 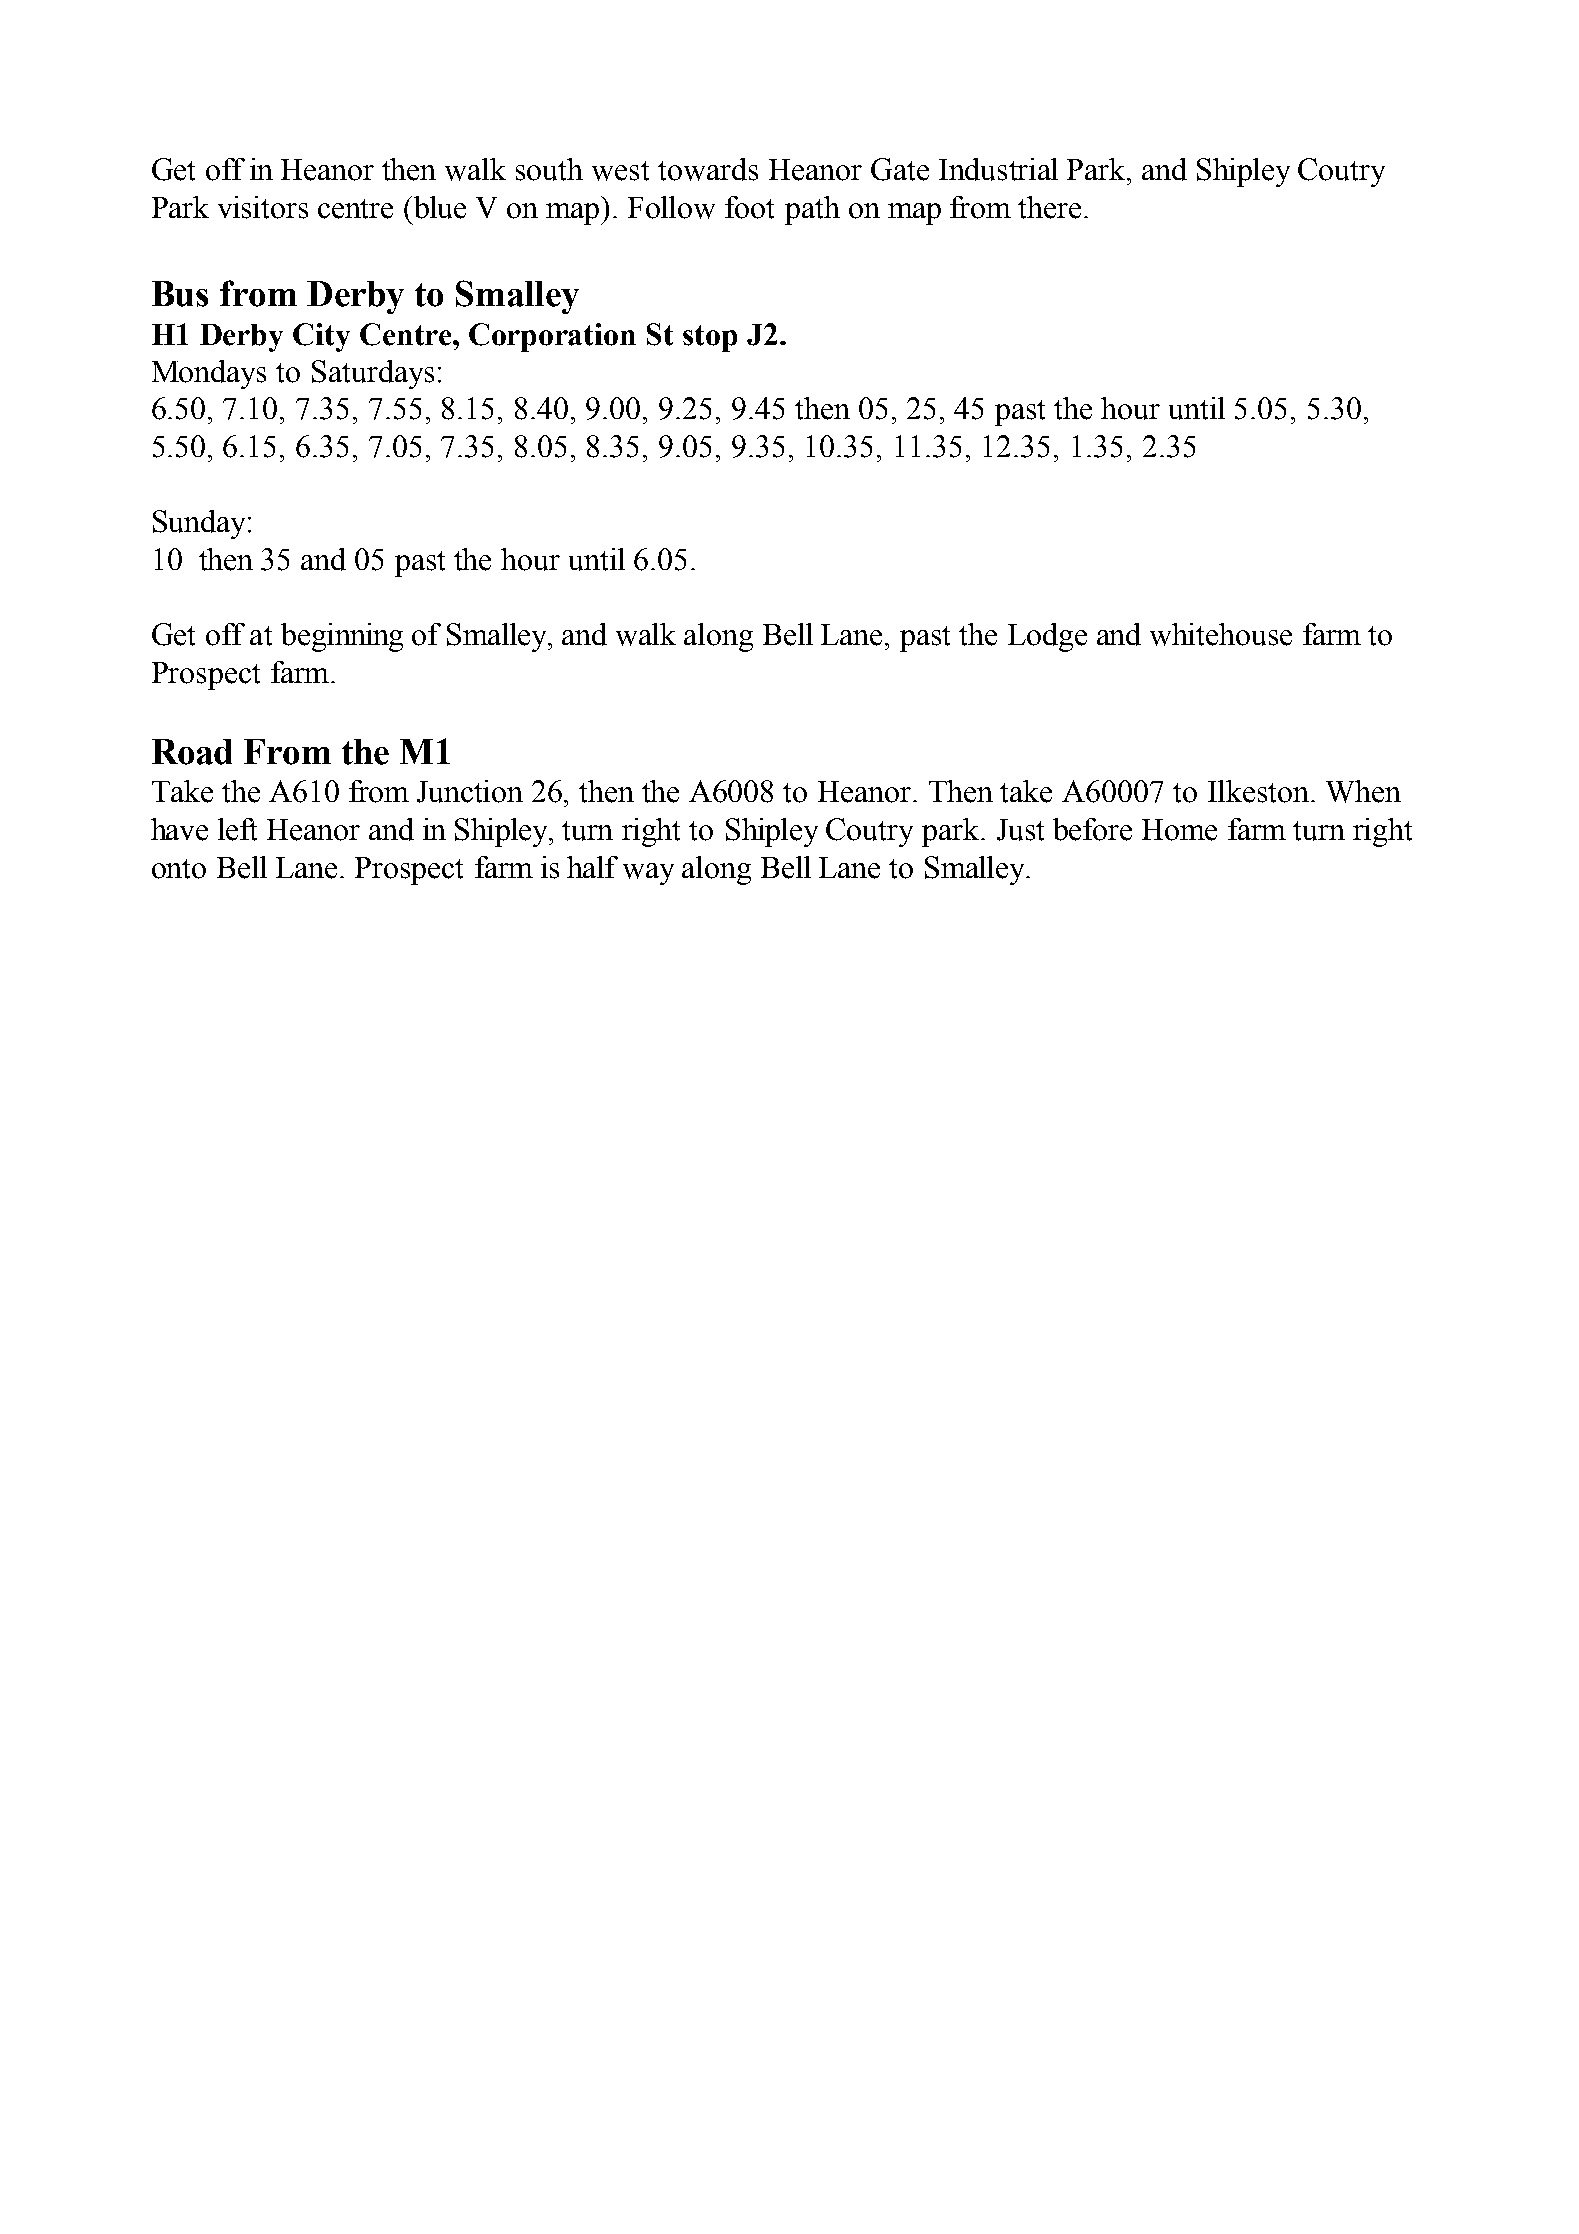 What do you see at coordinates (552, 337) in the image?
I see `Corporation` at bounding box center [552, 337].
